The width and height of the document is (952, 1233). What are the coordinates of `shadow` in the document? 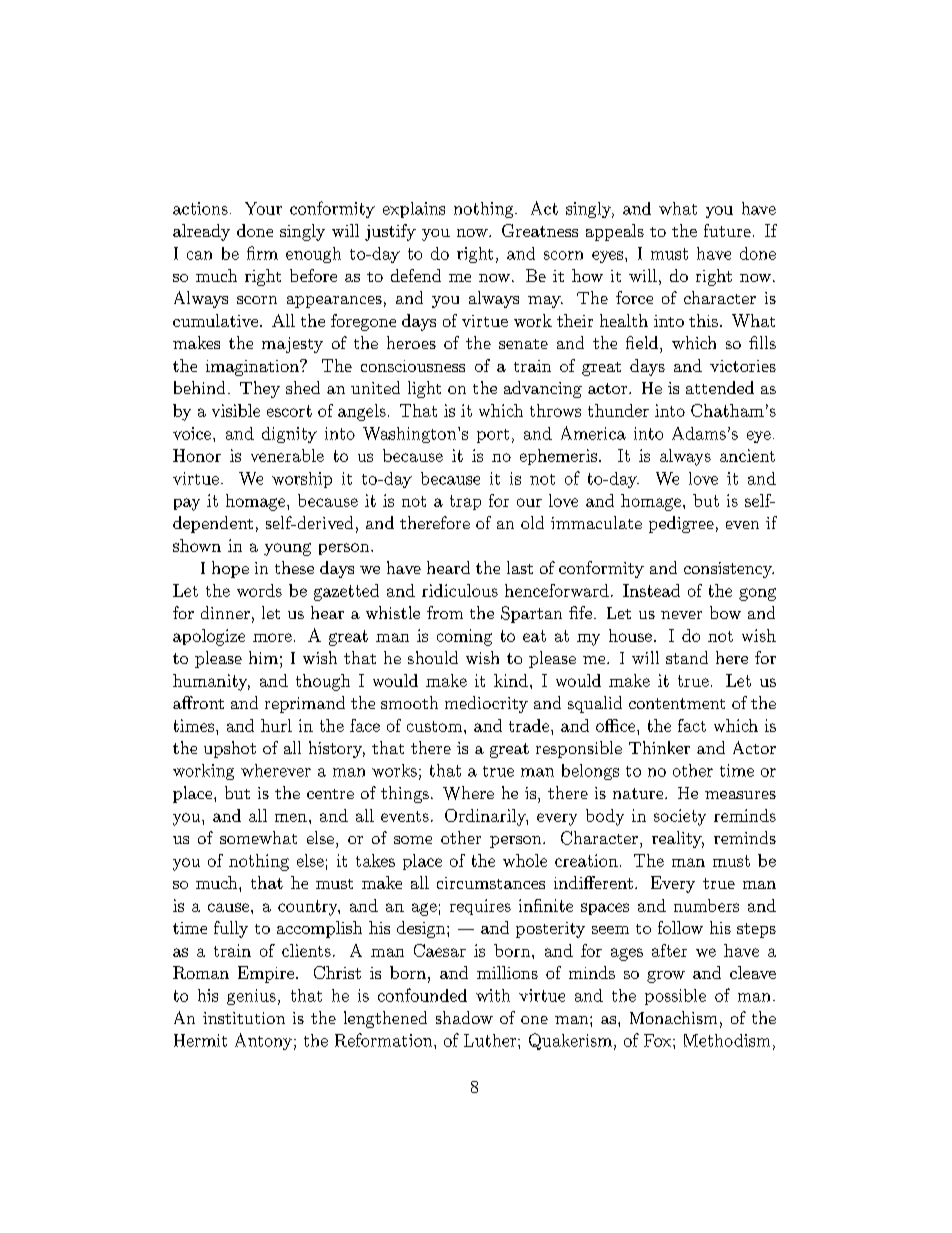 It's located at (464, 1017).
